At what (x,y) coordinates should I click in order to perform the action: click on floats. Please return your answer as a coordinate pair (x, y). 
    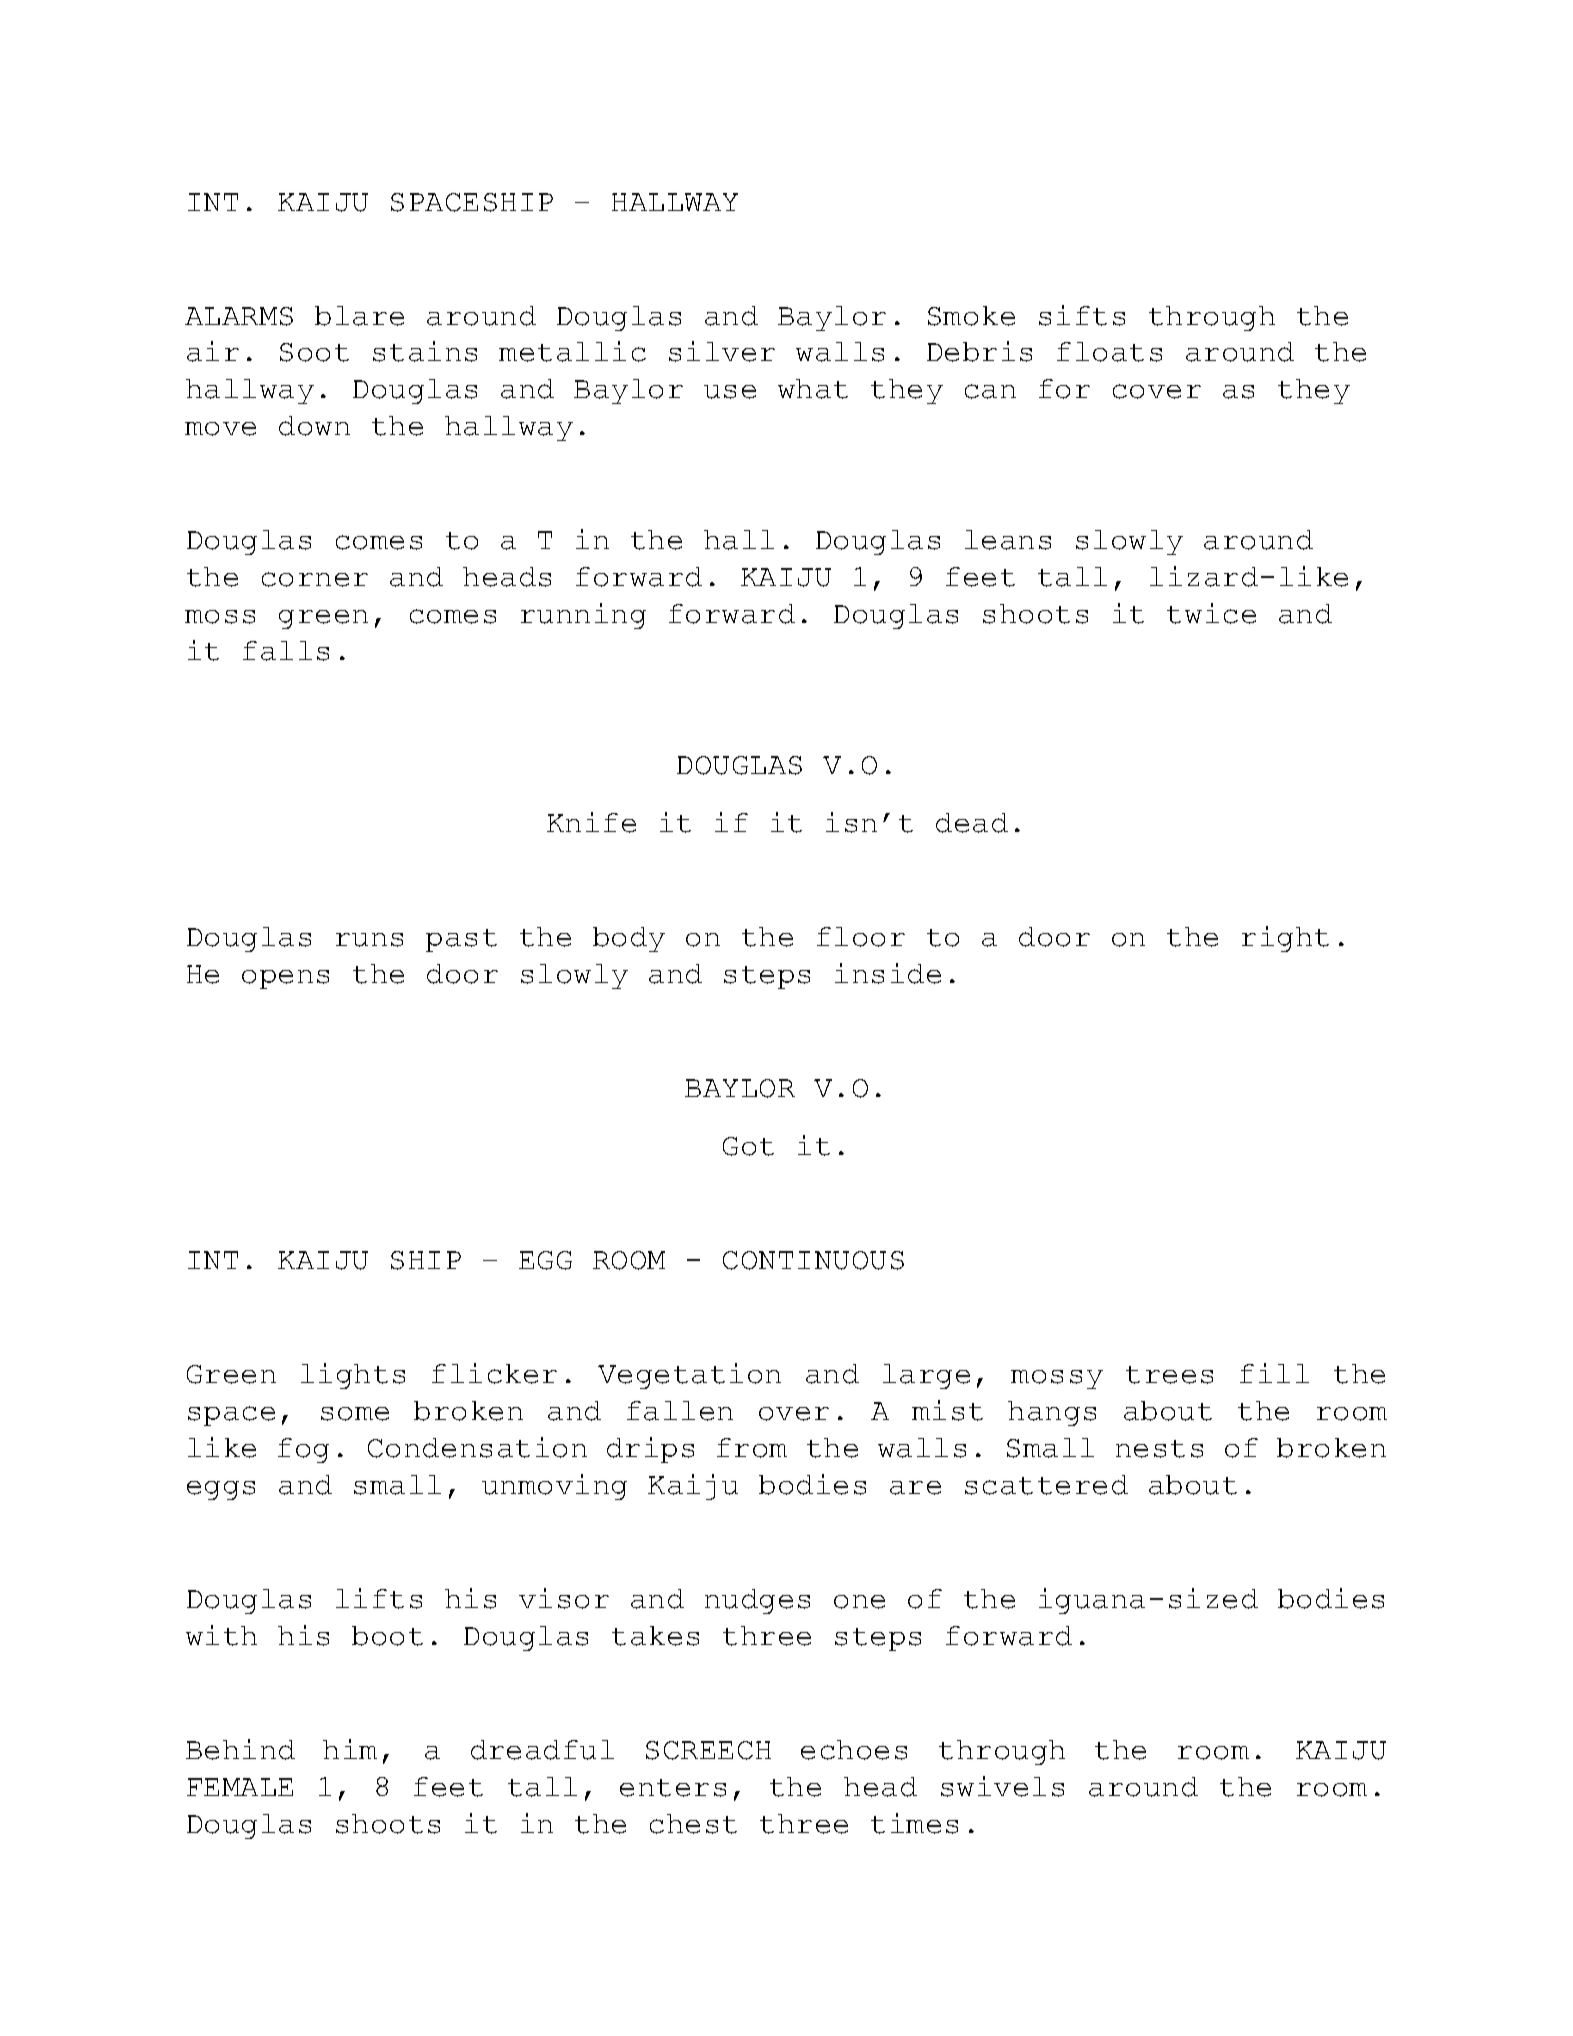
    Looking at the image, I should click on (1109, 352).
